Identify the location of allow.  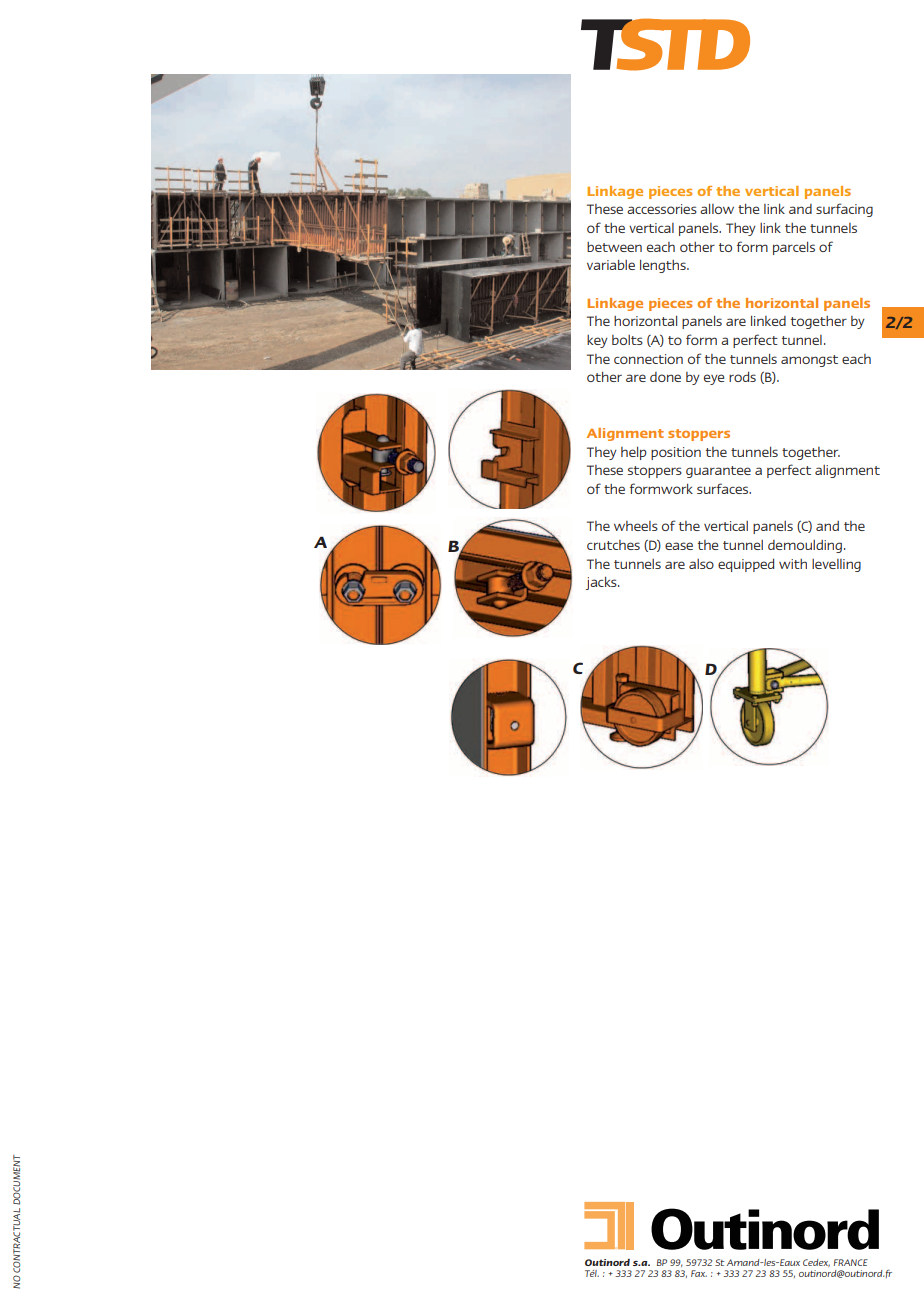
(717, 209).
